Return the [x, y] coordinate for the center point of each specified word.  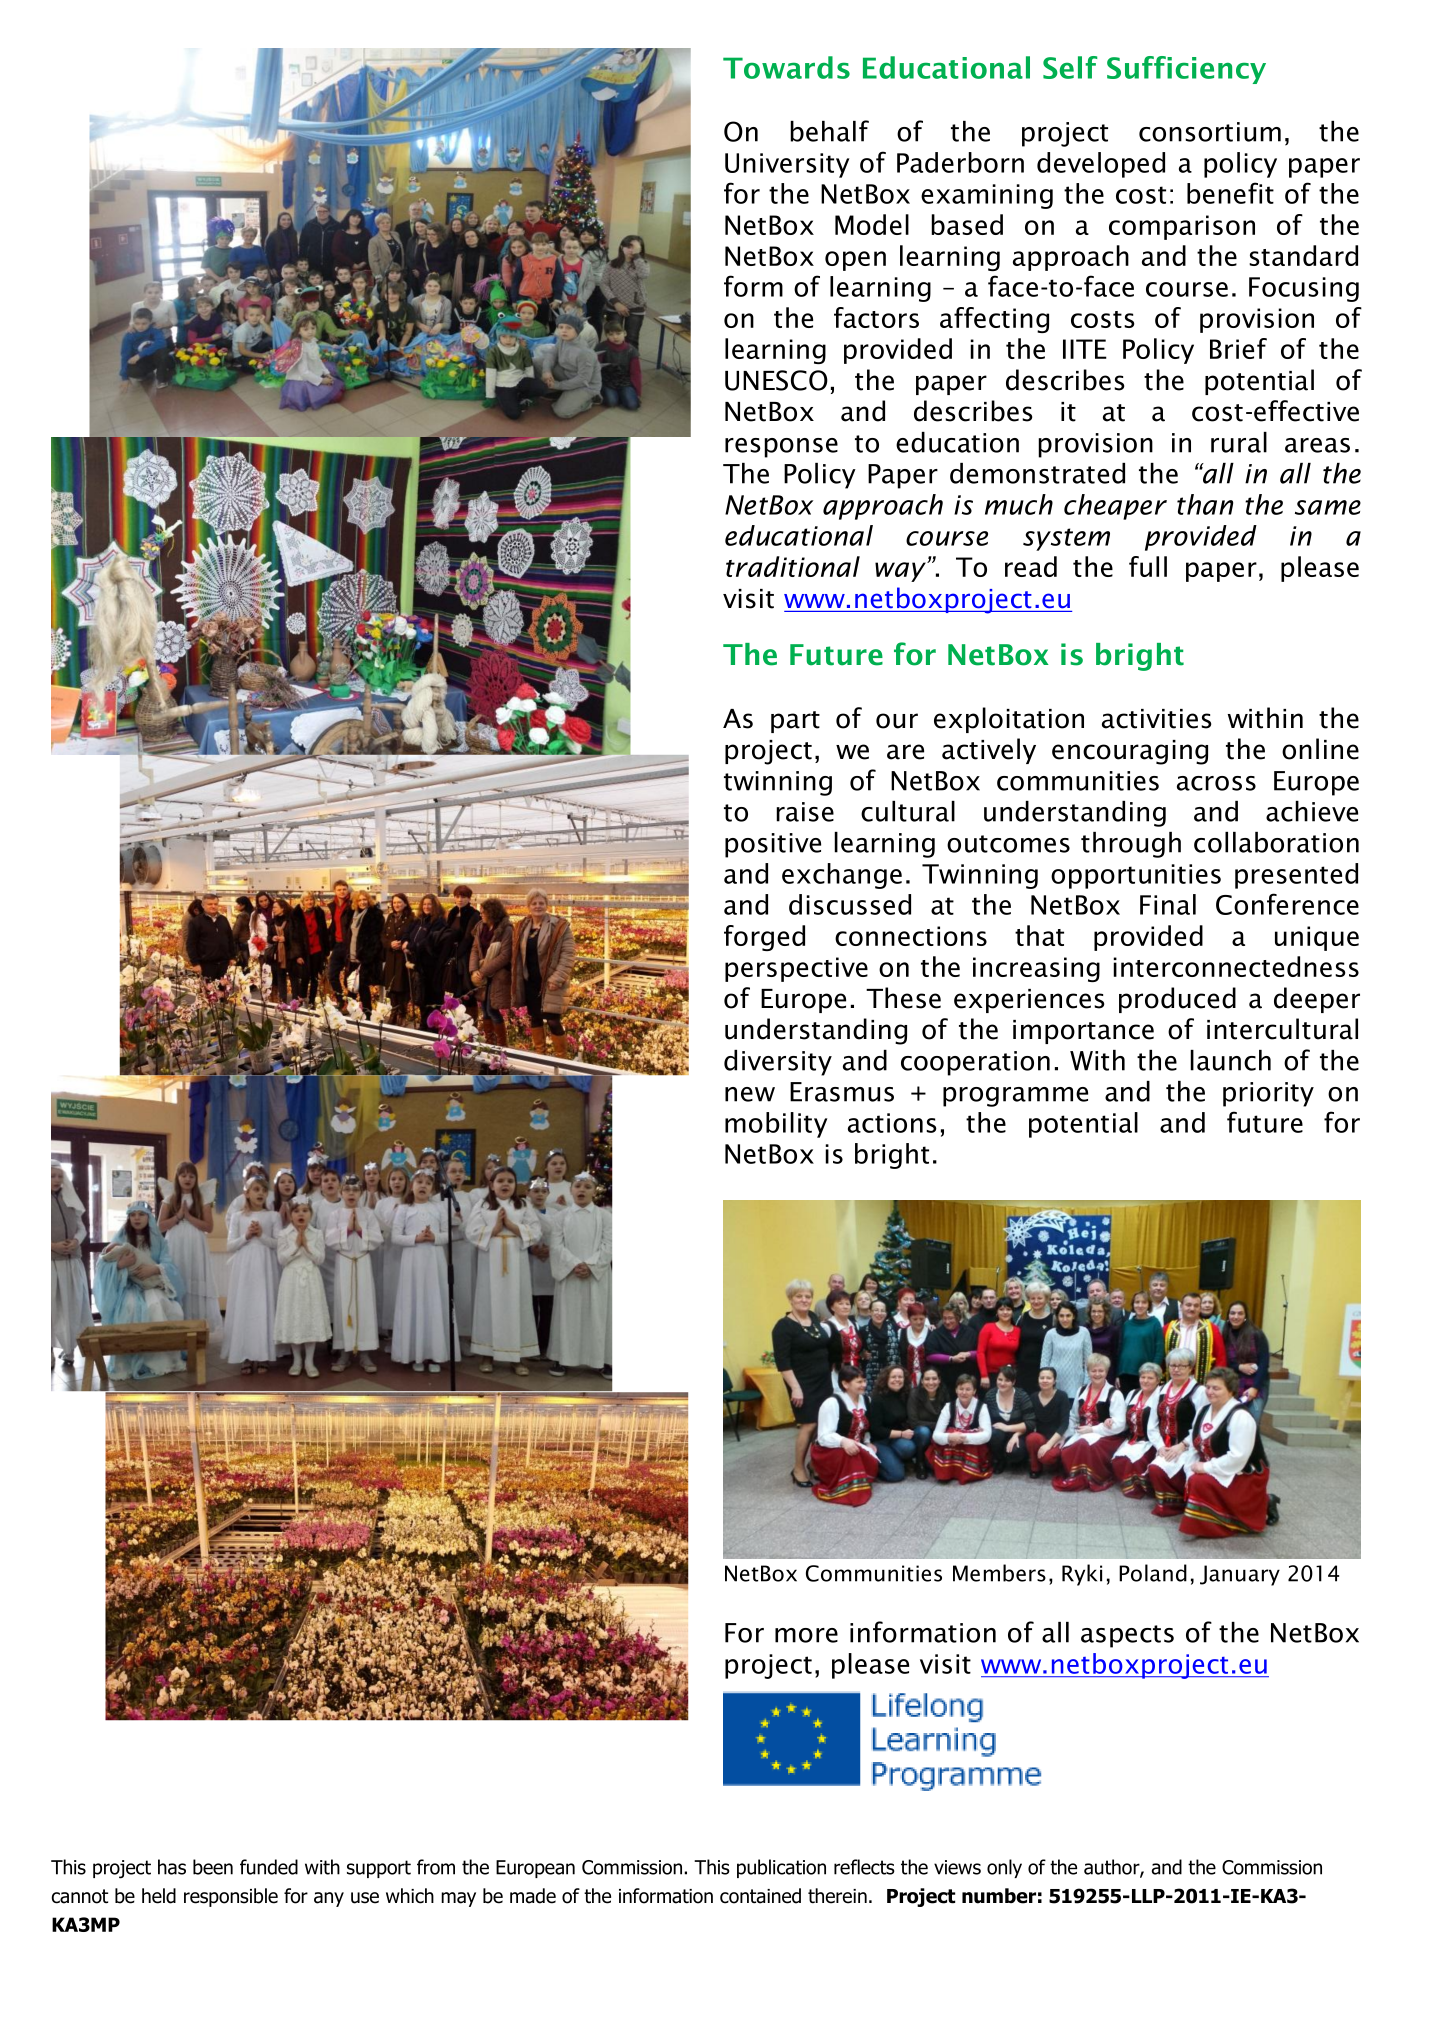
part [795, 722]
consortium [1210, 132]
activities [1156, 719]
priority [1268, 1094]
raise [805, 812]
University [787, 165]
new [750, 1094]
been [213, 1867]
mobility [776, 1125]
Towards [786, 67]
